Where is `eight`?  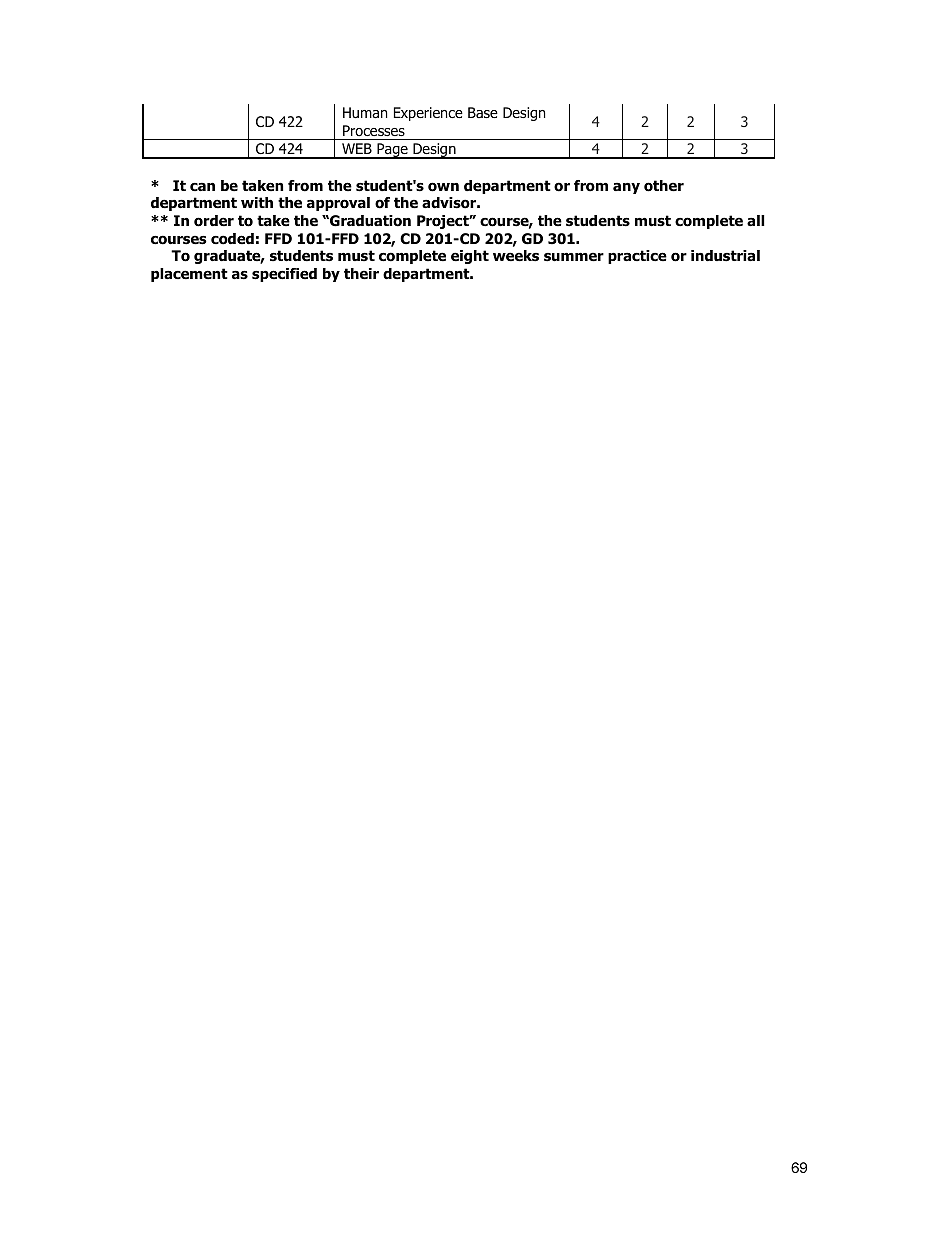
eight is located at coordinates (470, 257).
